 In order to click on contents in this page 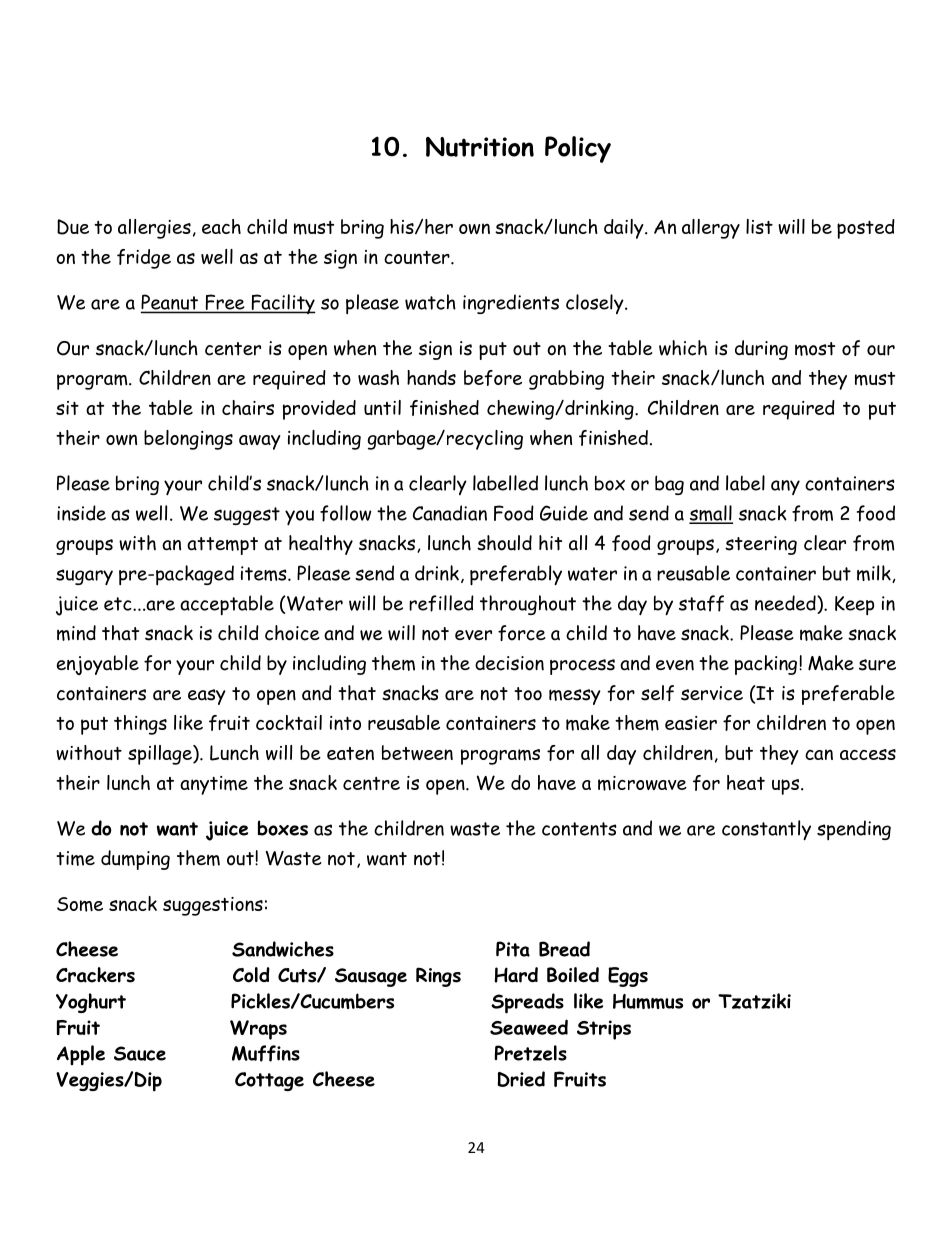, I will do `click(579, 829)`.
